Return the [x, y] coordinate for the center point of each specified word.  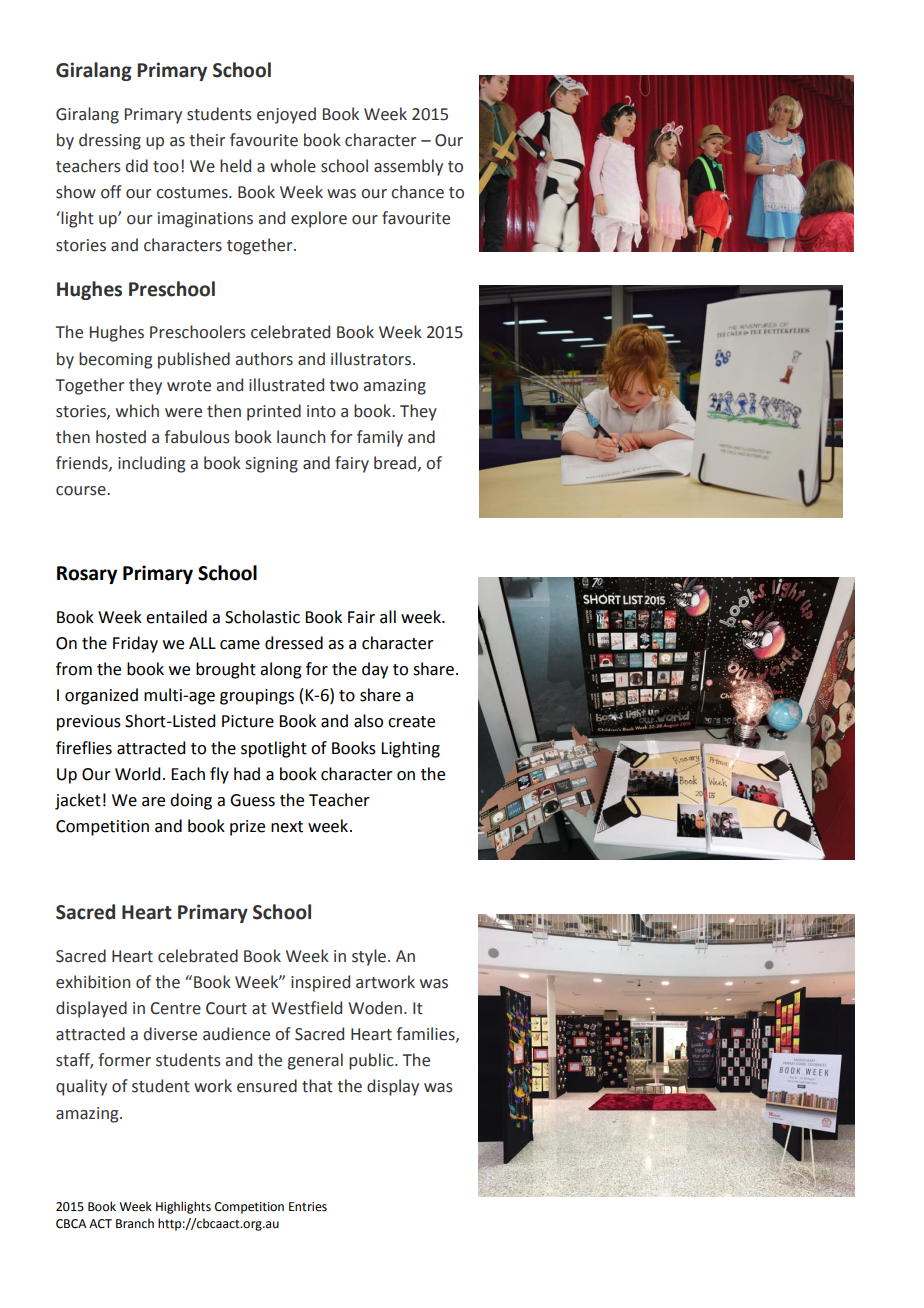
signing [272, 465]
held [235, 166]
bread [395, 463]
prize [247, 828]
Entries [308, 1207]
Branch [135, 1223]
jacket [78, 801]
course [82, 491]
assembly [408, 167]
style [369, 957]
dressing [110, 141]
